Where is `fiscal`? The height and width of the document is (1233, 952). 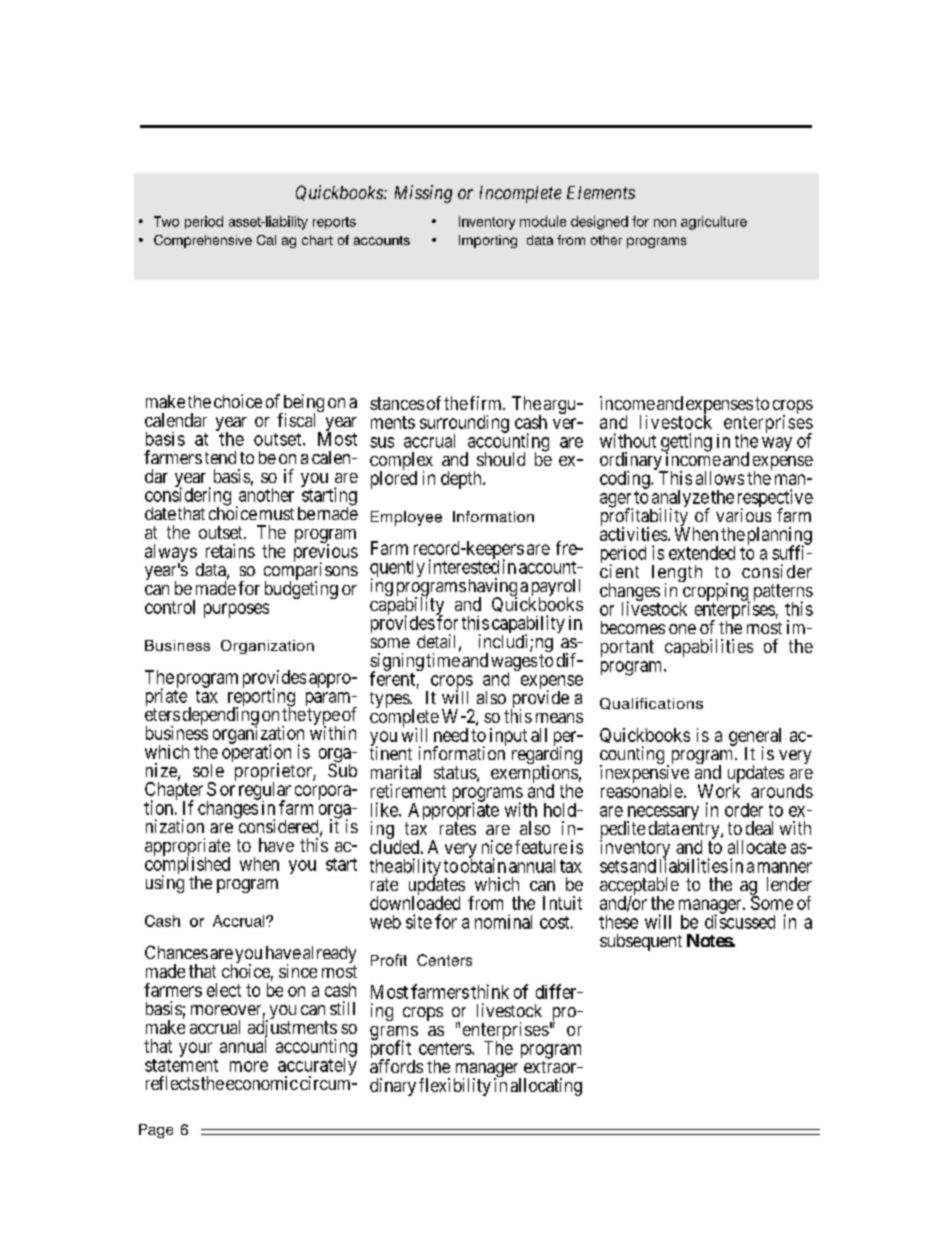
fiscal is located at coordinates (296, 420).
